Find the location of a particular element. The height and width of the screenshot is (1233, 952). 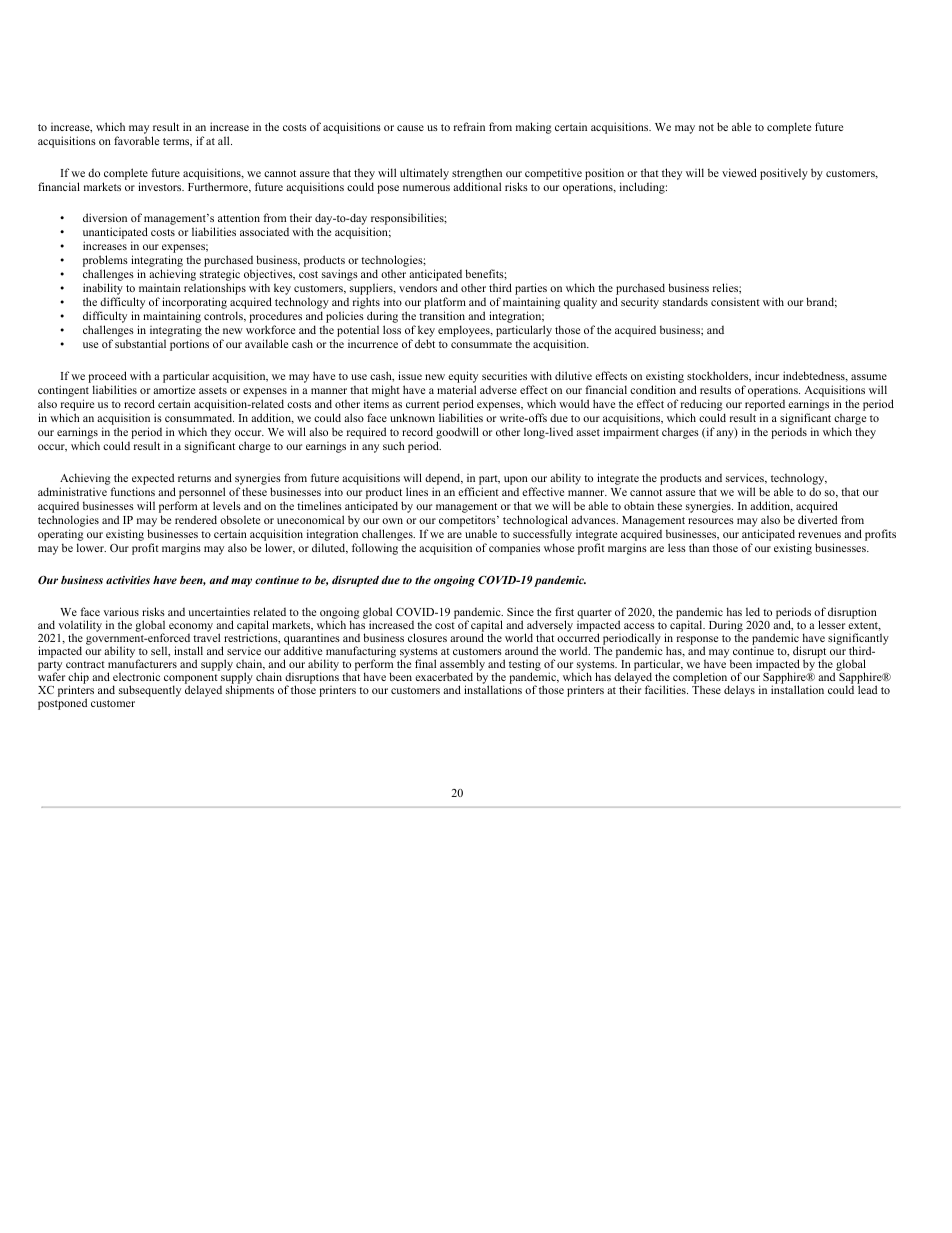

exacerbated is located at coordinates (444, 676).
